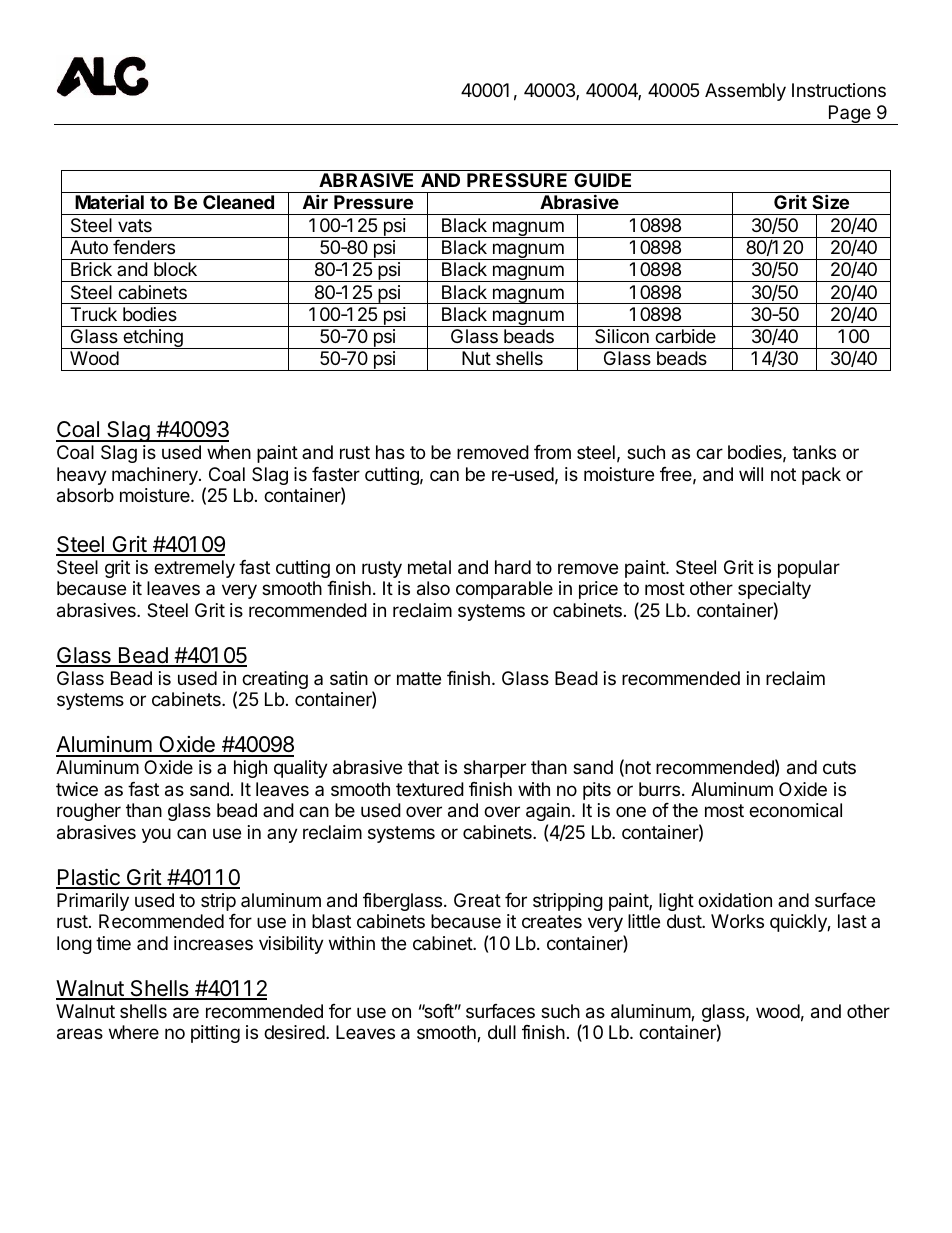 The height and width of the page is (1233, 952). Describe the element at coordinates (774, 590) in the page. I see `specialty` at that location.
